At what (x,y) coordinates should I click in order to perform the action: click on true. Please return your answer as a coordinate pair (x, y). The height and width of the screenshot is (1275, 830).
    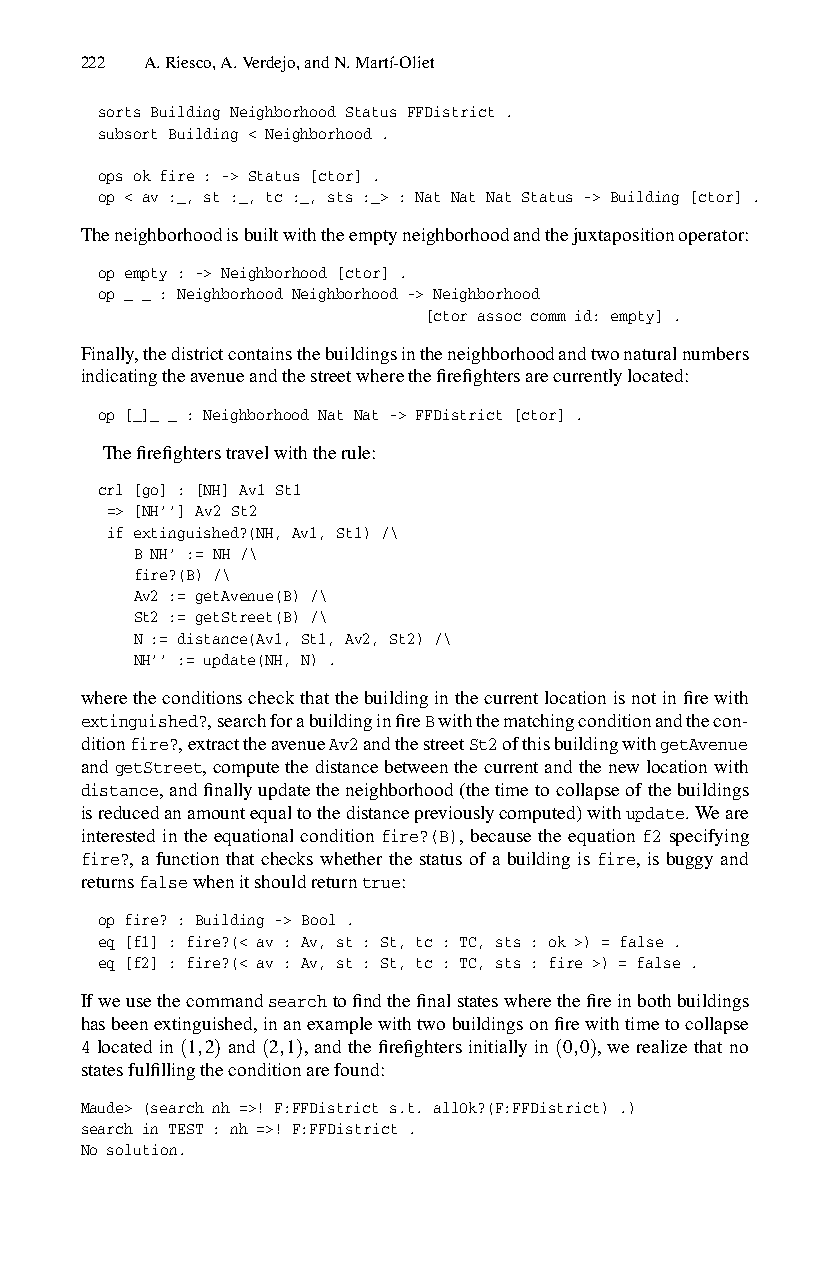
    Looking at the image, I should click on (381, 883).
